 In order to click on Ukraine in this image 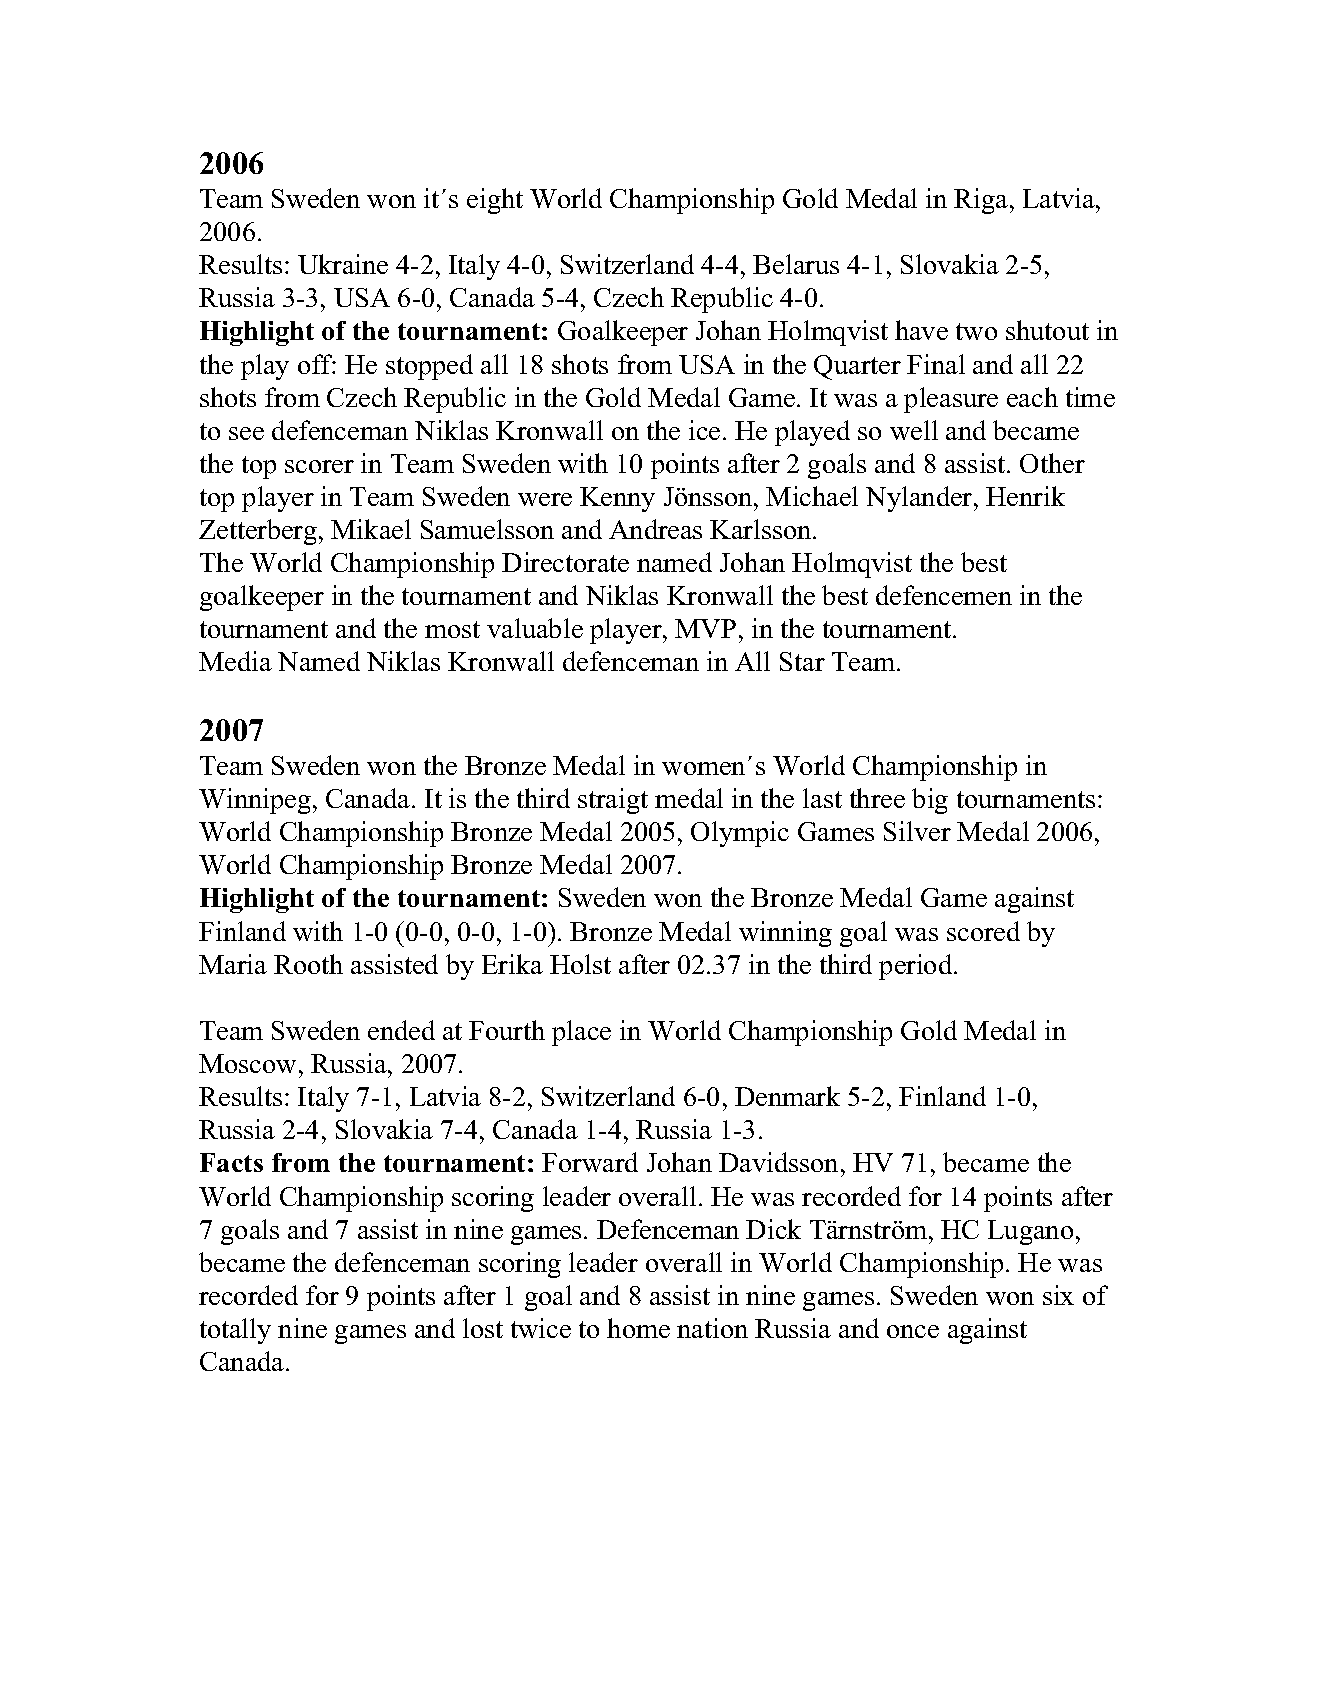, I will do `click(343, 264)`.
